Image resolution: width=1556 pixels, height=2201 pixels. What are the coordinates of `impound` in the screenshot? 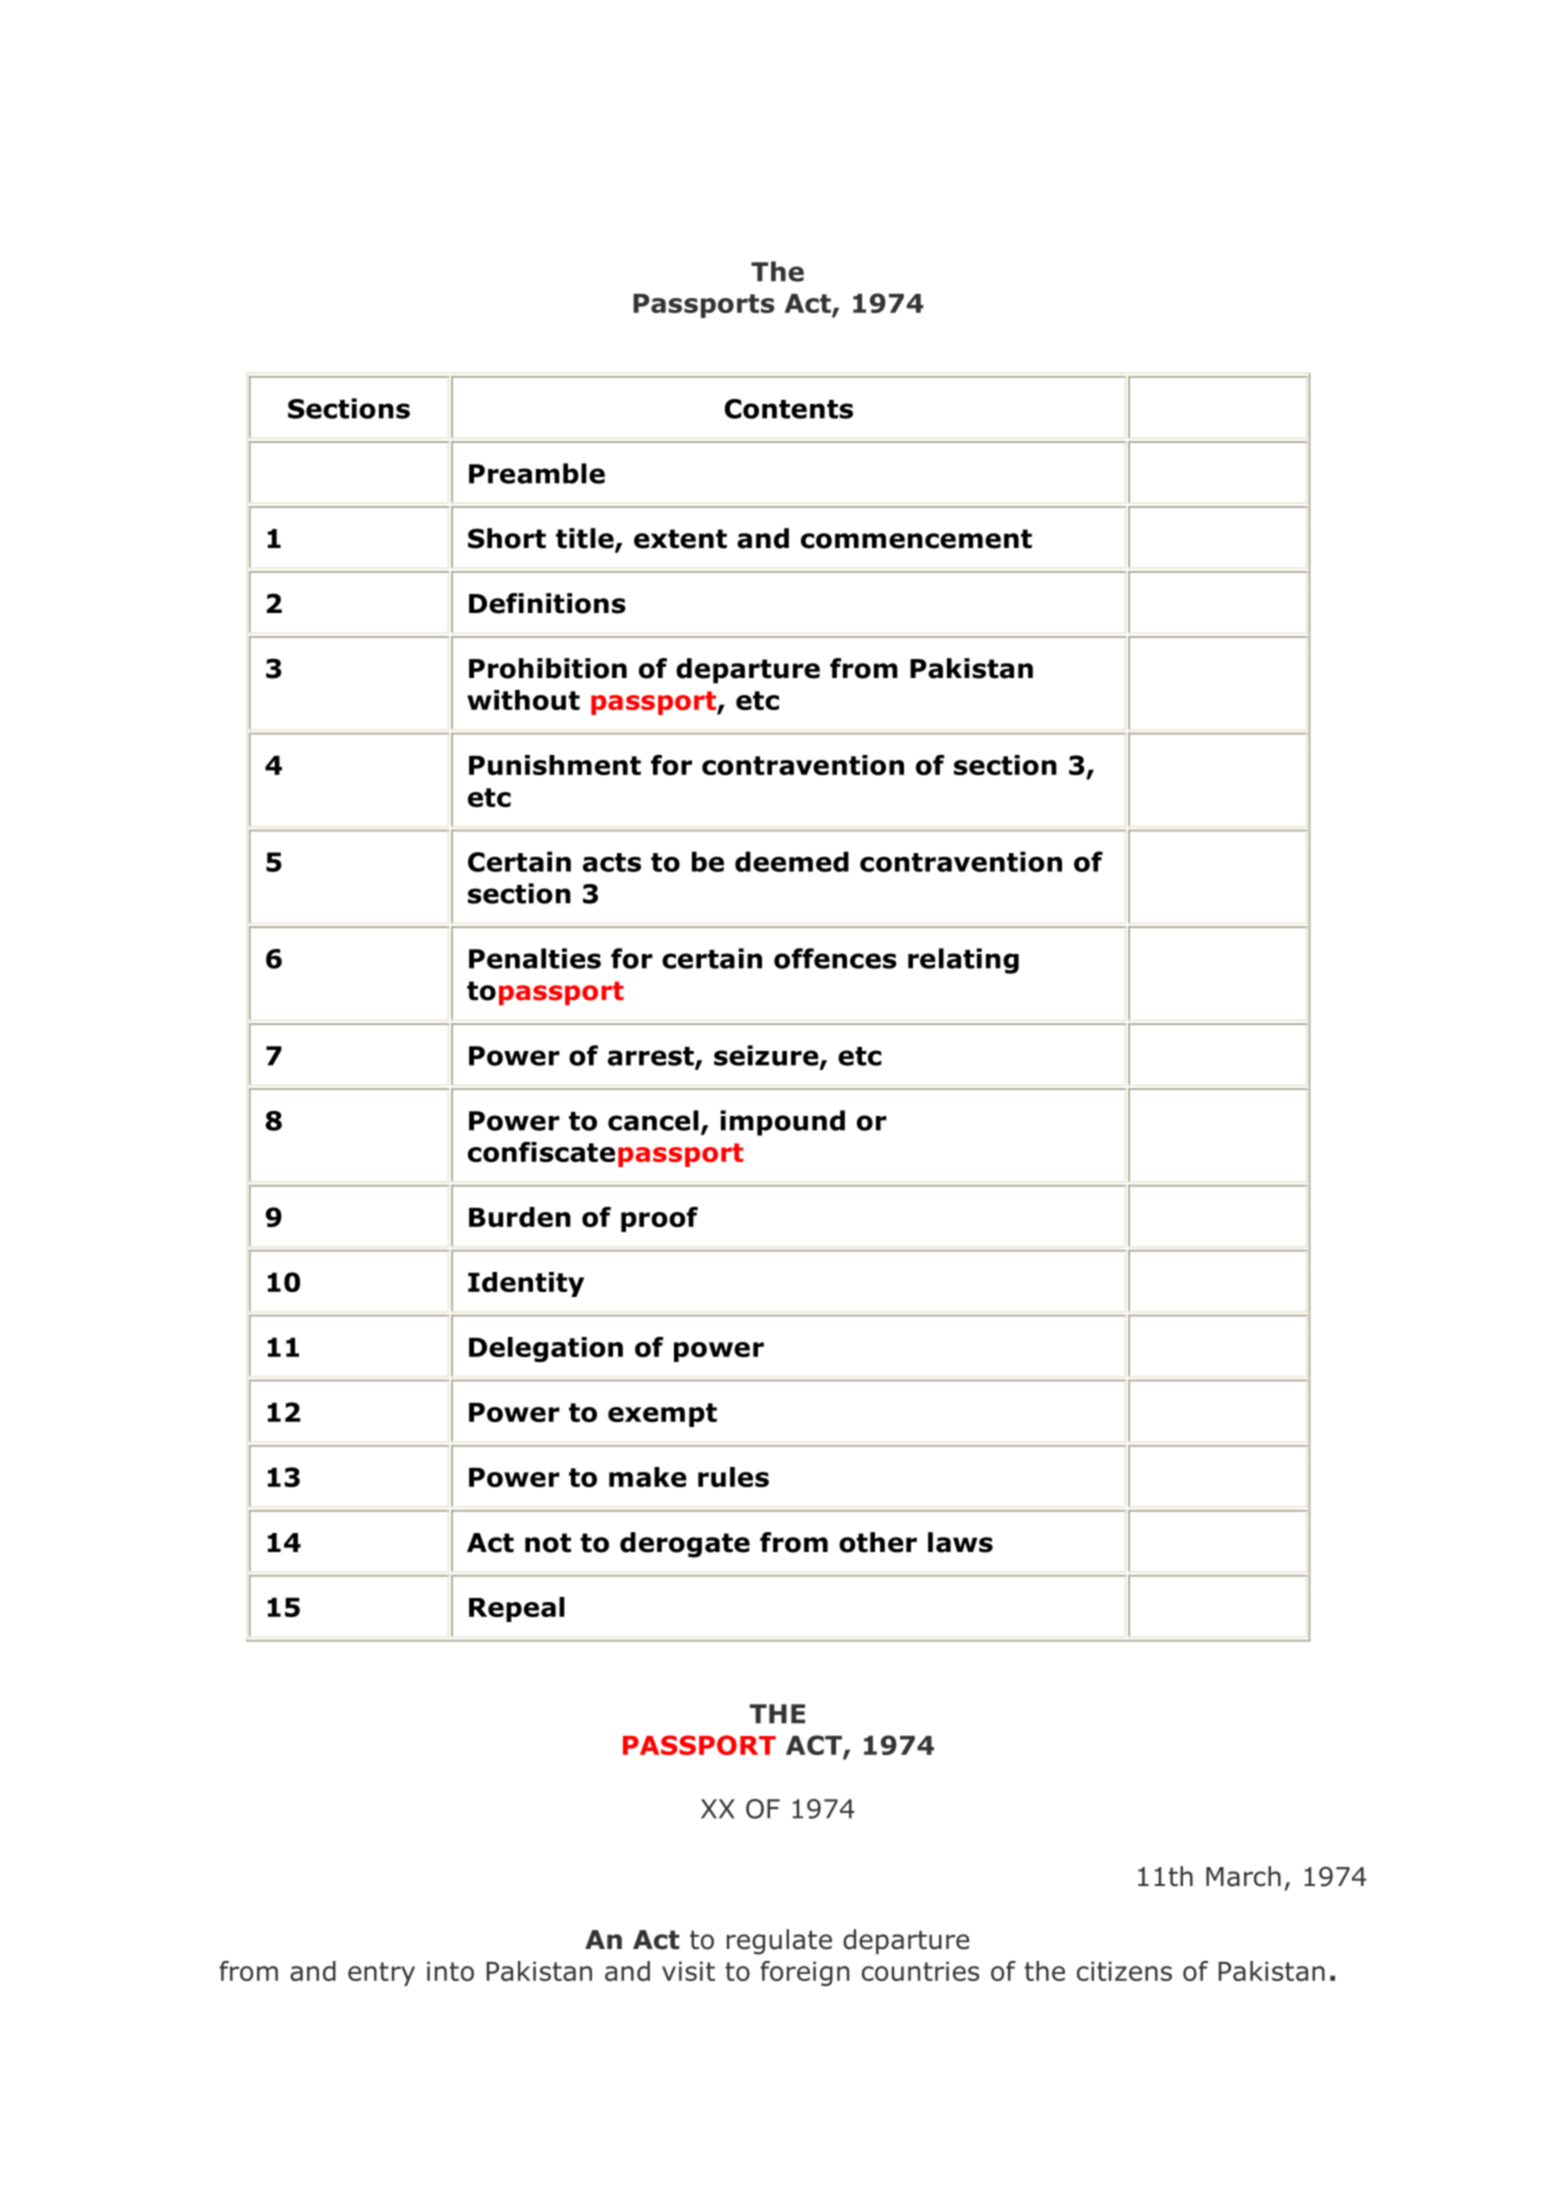 It's located at (782, 1123).
